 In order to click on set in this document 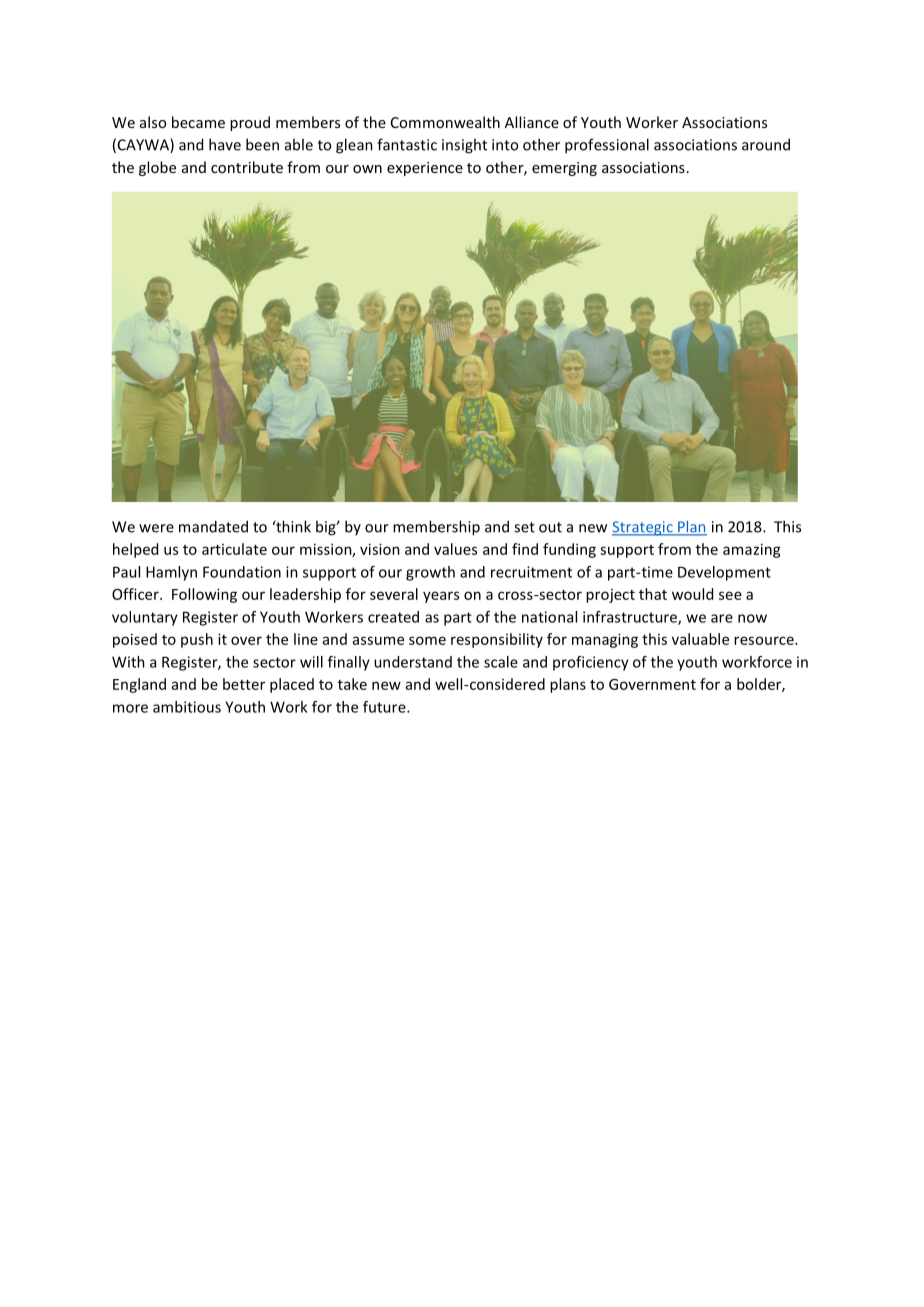, I will do `click(524, 527)`.
